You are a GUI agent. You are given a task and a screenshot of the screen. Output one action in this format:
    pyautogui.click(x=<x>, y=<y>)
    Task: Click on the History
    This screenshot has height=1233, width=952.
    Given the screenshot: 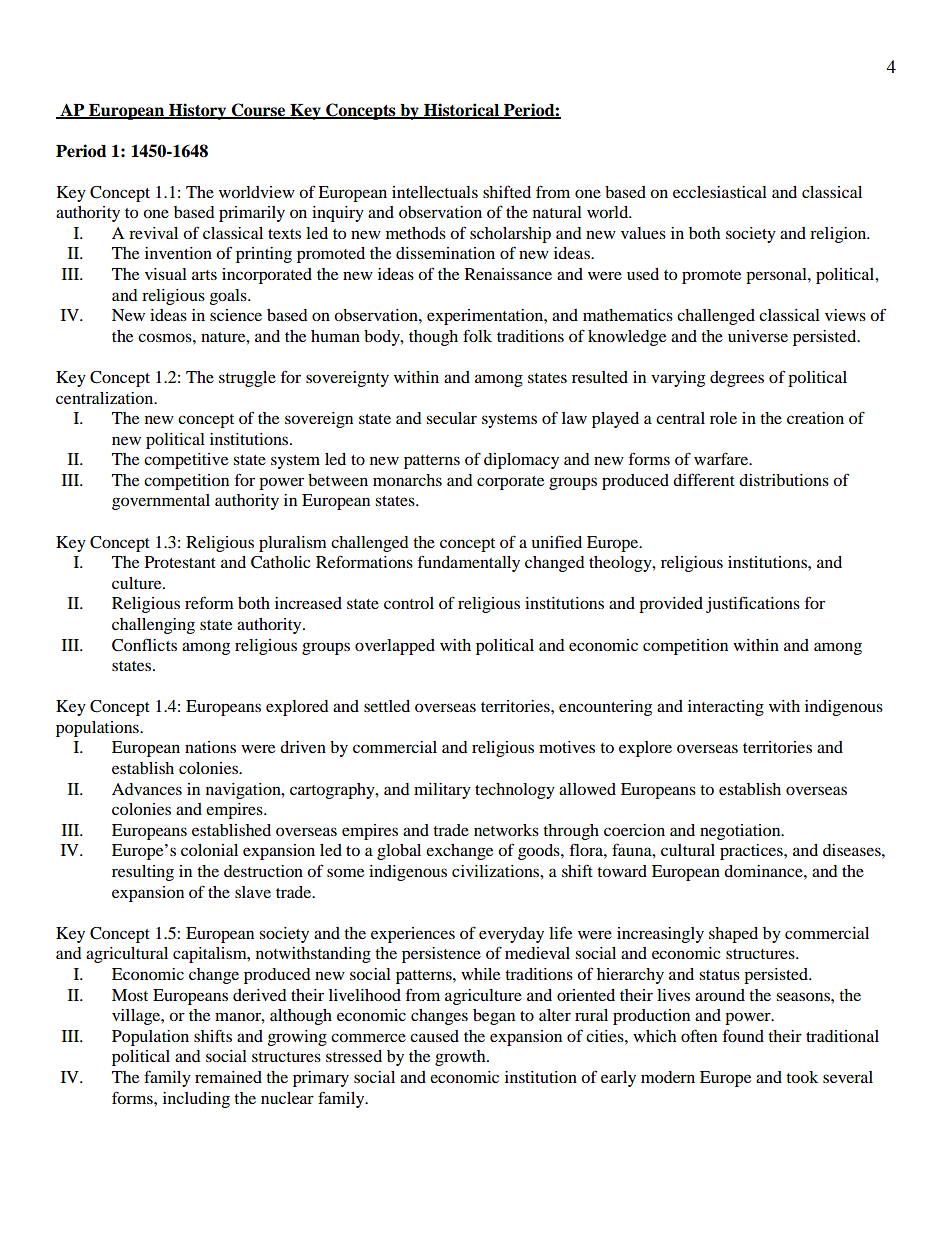 What is the action you would take?
    pyautogui.click(x=198, y=111)
